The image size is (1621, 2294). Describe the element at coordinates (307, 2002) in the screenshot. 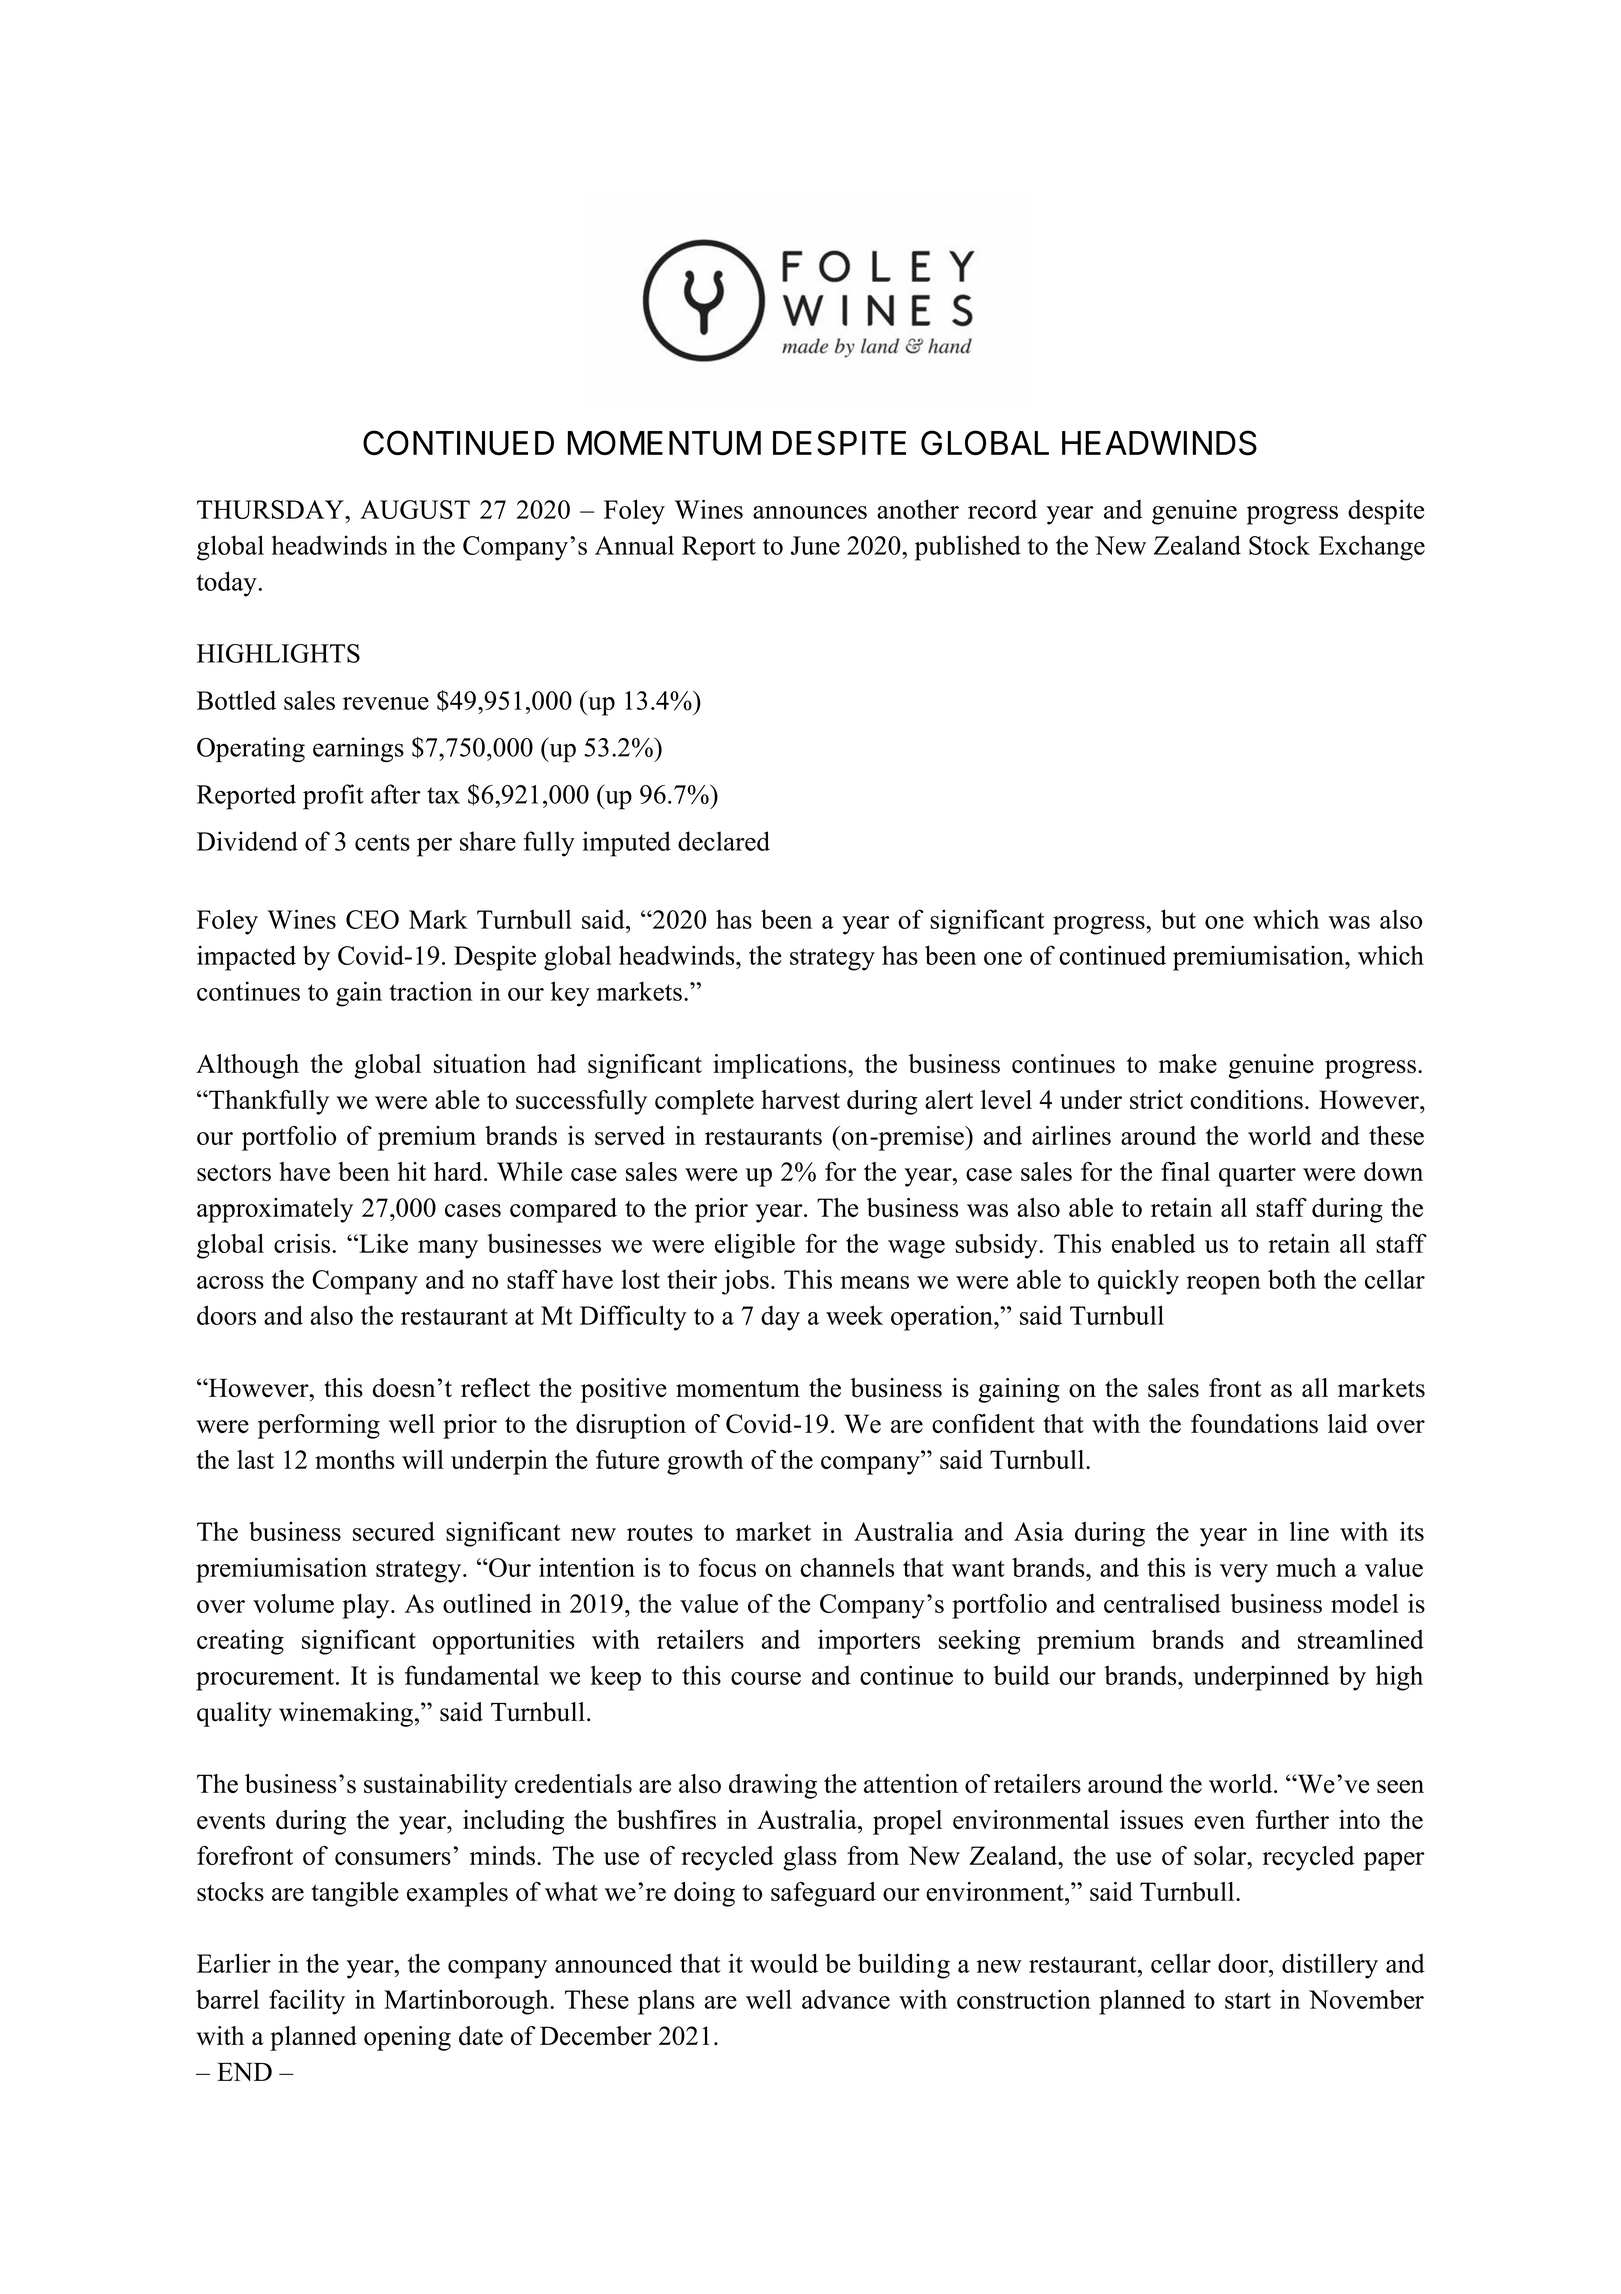

I see `facility` at that location.
